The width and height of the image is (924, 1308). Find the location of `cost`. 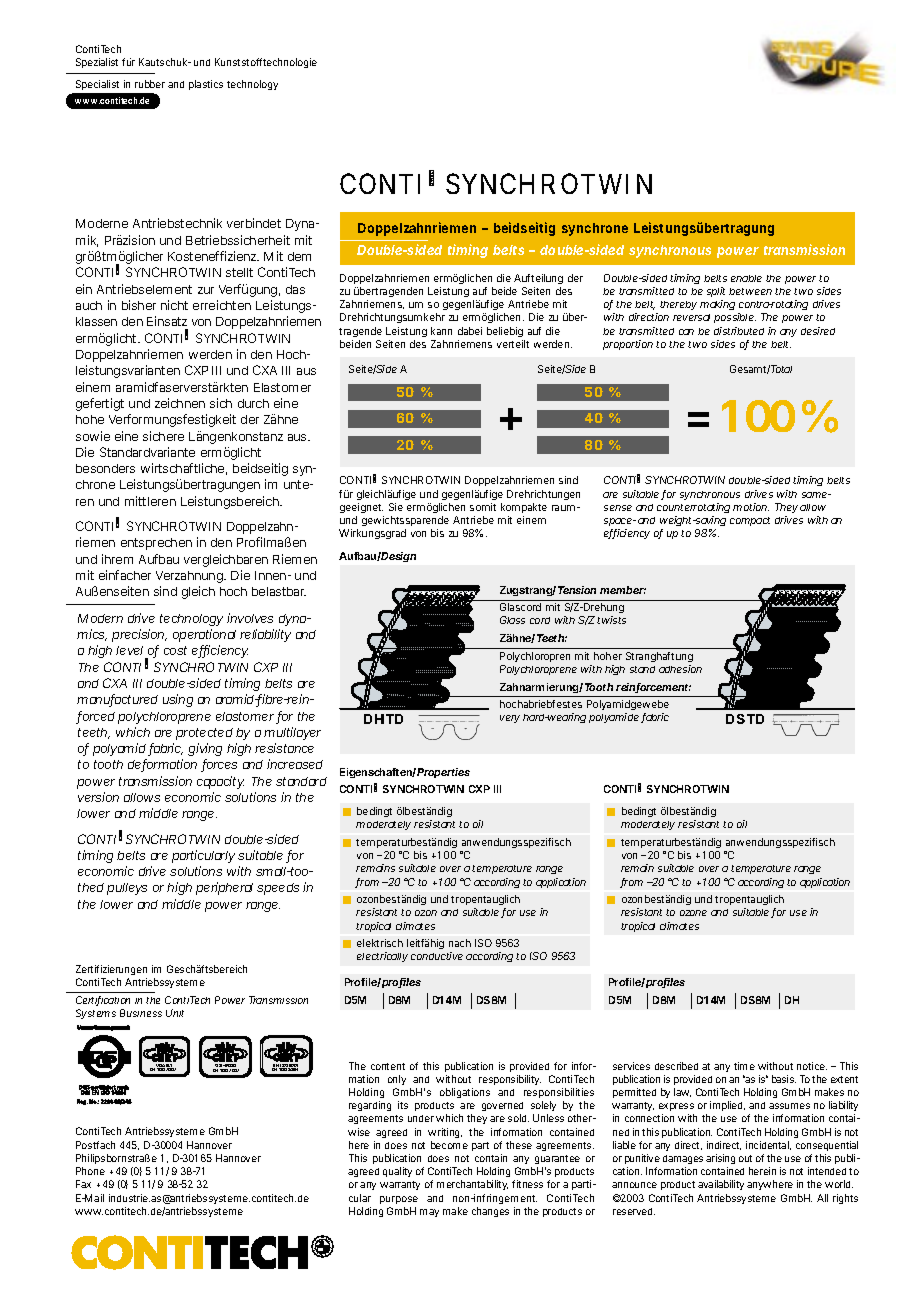

cost is located at coordinates (175, 650).
